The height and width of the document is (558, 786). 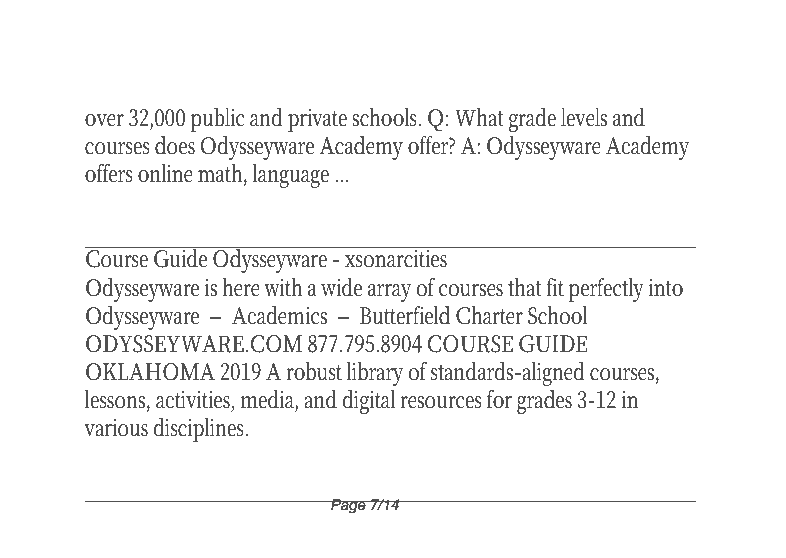 I want to click on private, so click(x=317, y=120).
